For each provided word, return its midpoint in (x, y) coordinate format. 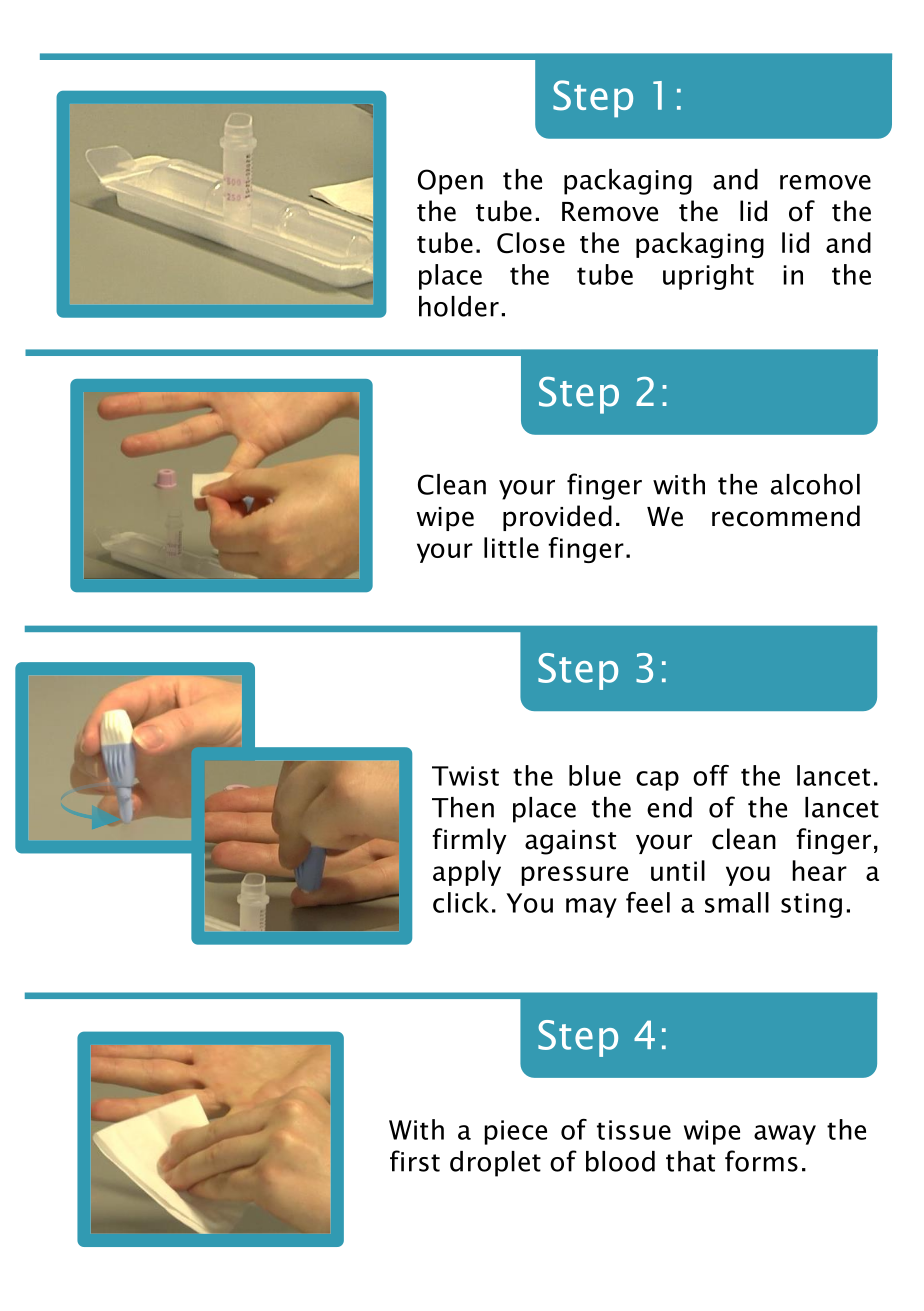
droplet (495, 1164)
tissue (634, 1130)
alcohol (815, 484)
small (737, 902)
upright (708, 277)
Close (531, 243)
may (591, 908)
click (461, 902)
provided (557, 518)
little (511, 547)
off (711, 775)
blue (595, 775)
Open (450, 182)
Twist (465, 776)
